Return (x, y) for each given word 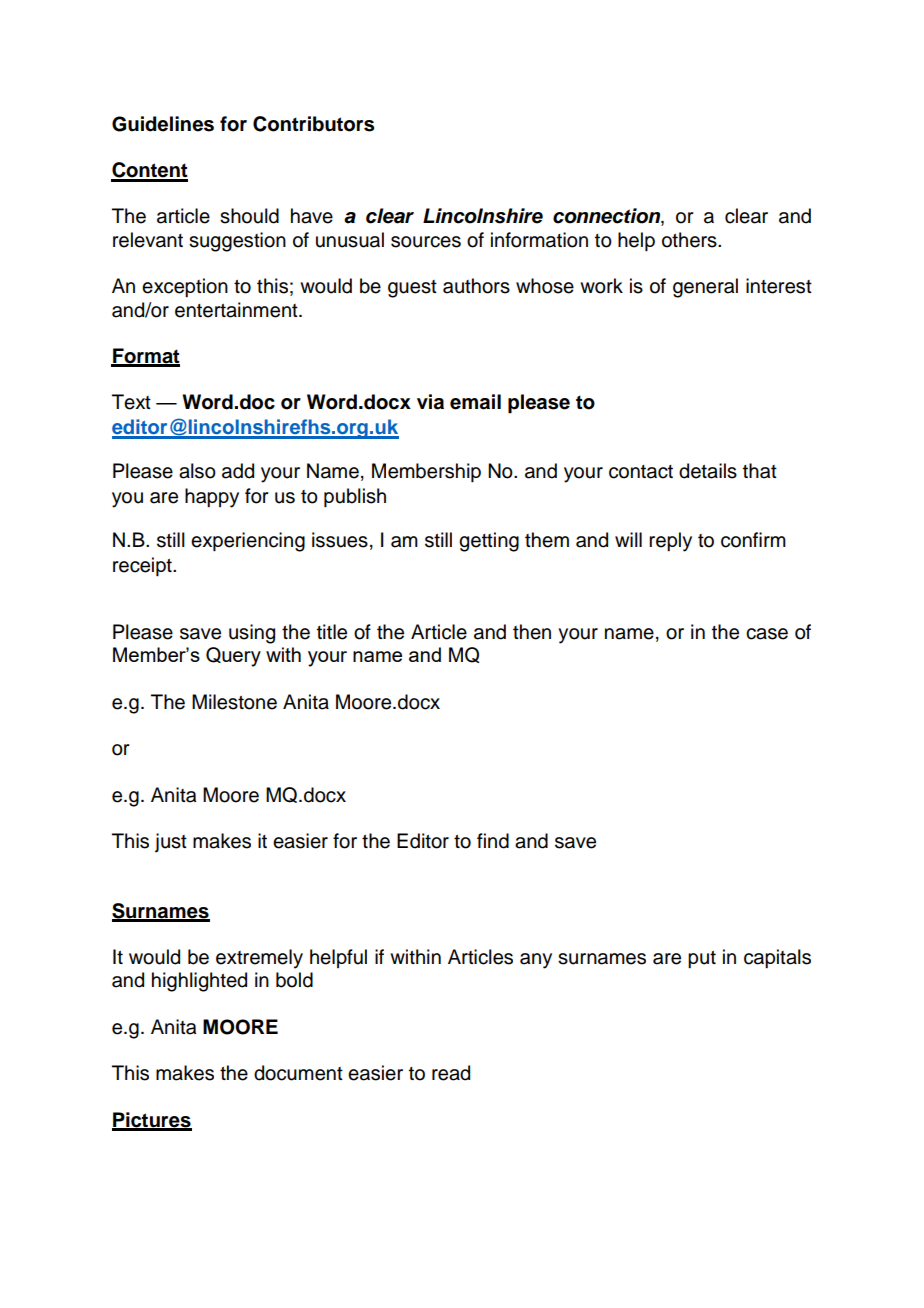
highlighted (199, 982)
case (767, 634)
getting (489, 542)
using (252, 634)
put (702, 959)
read (451, 1073)
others (690, 240)
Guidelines (163, 124)
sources (426, 242)
